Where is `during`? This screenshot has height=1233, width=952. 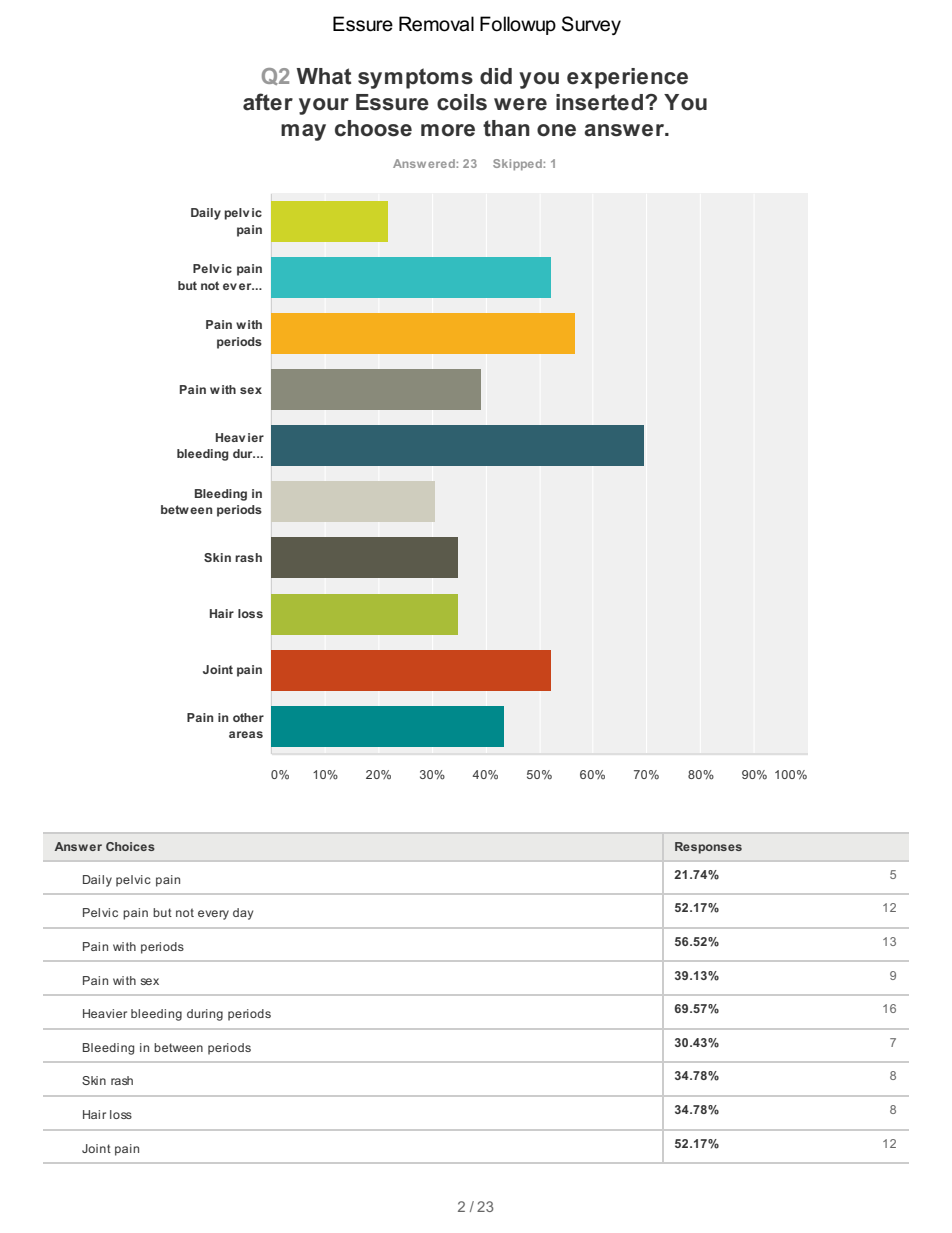 during is located at coordinates (205, 1015).
